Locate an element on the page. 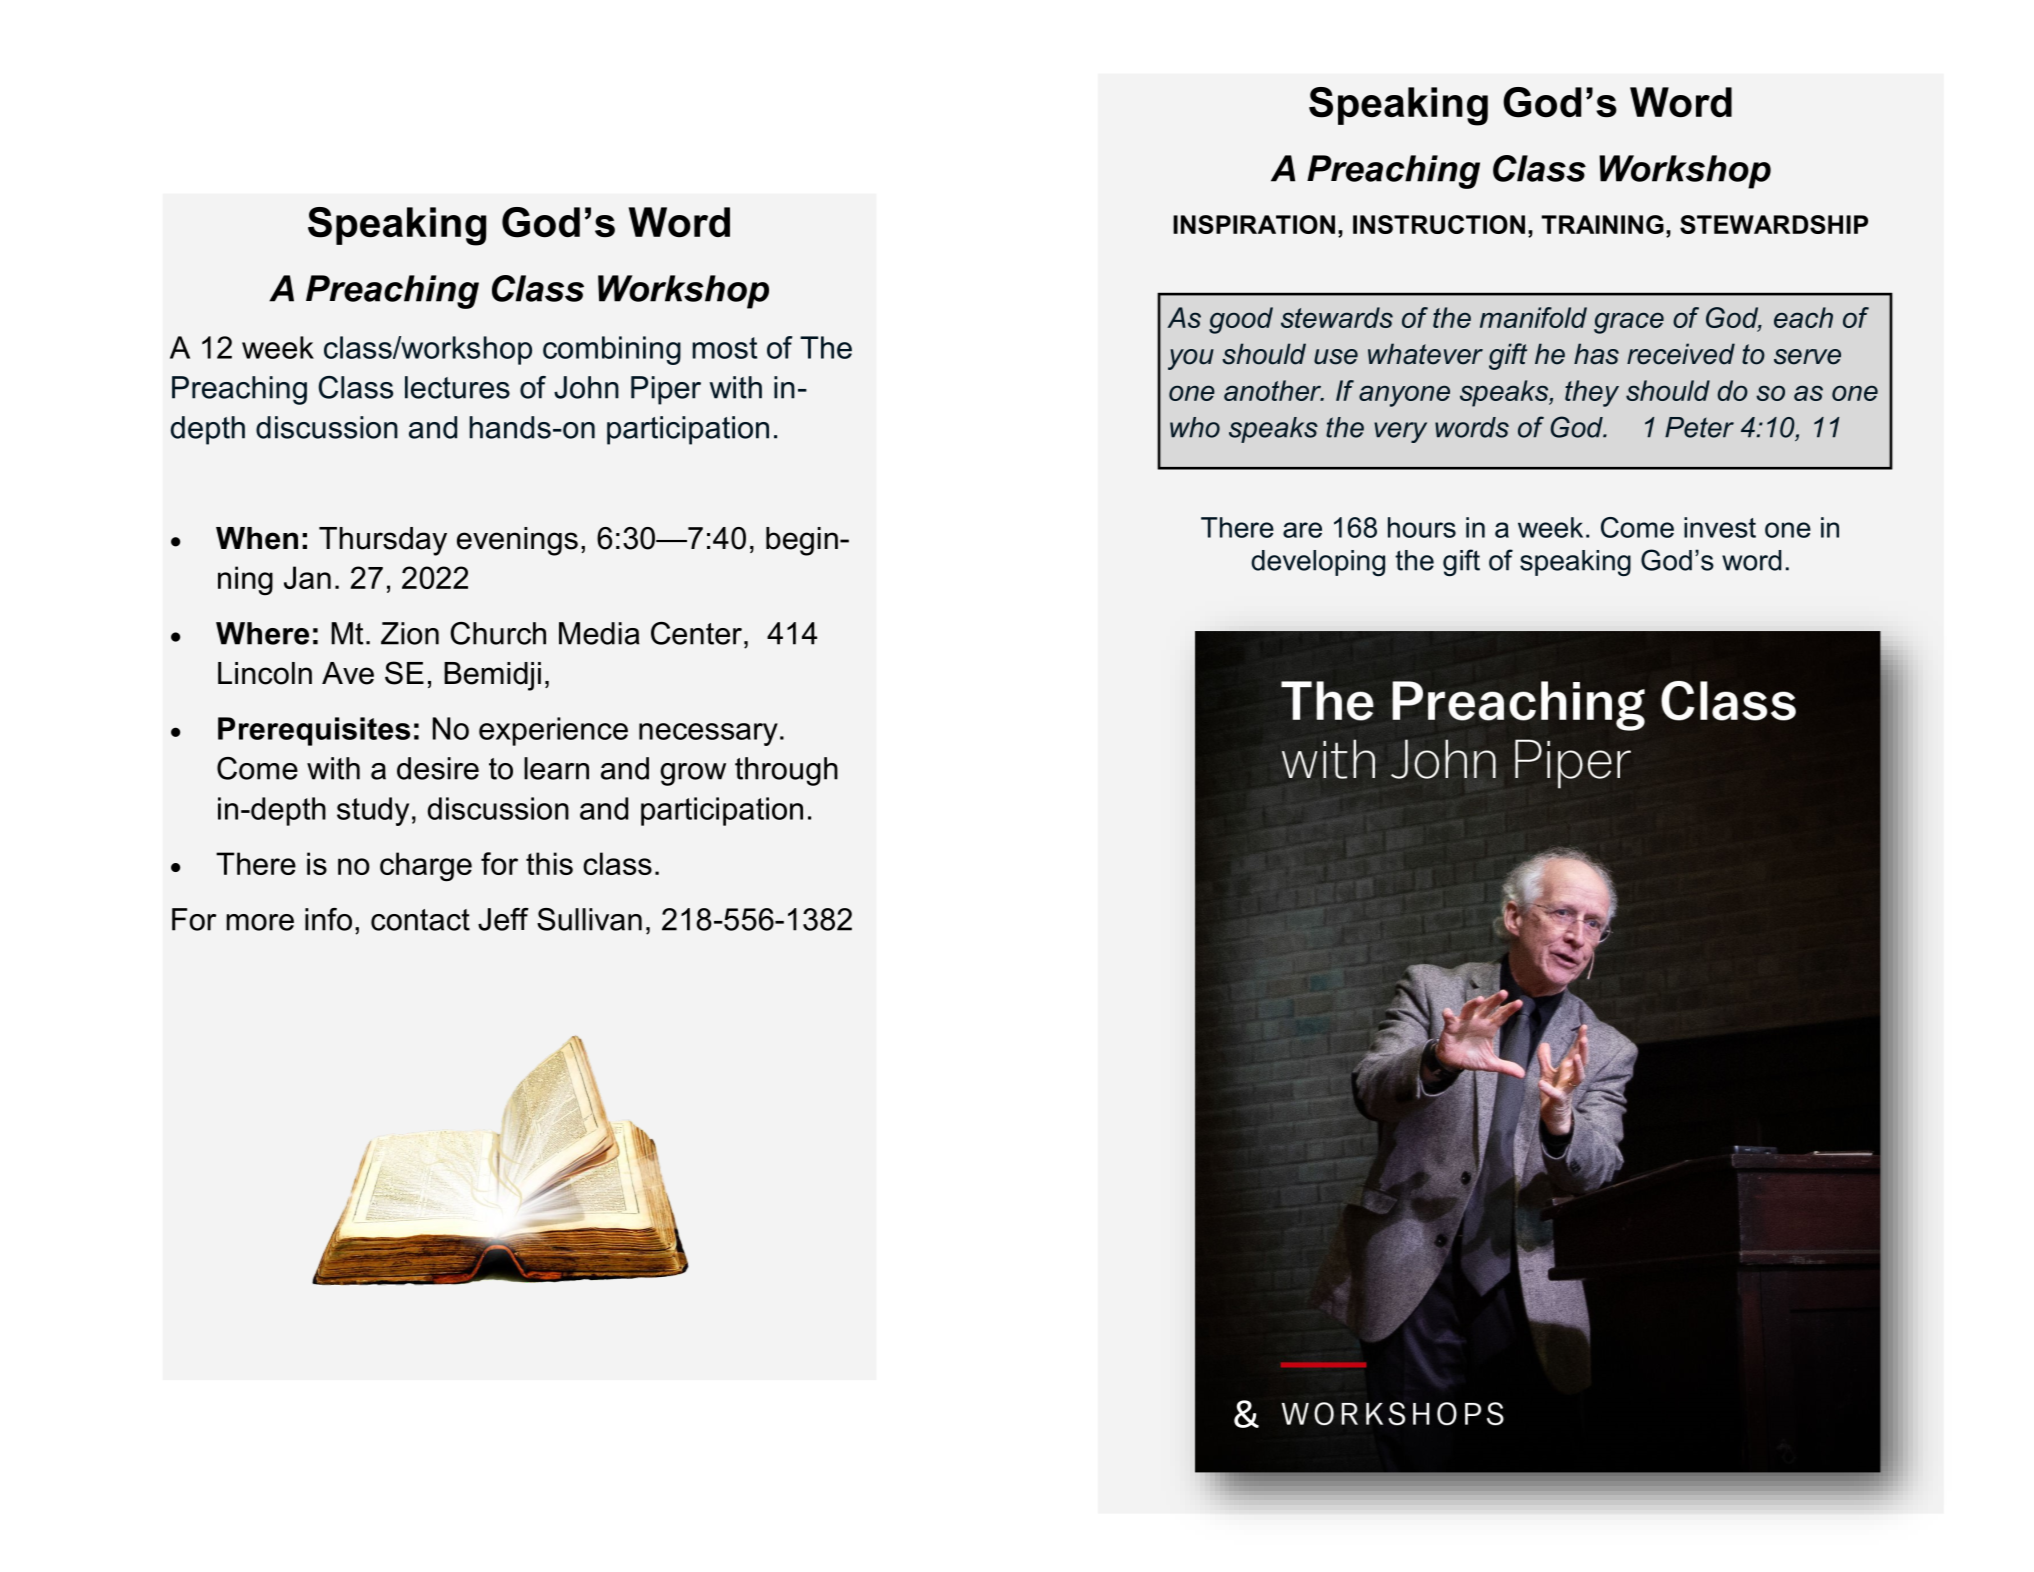  INSTRUCTION is located at coordinates (1439, 224).
